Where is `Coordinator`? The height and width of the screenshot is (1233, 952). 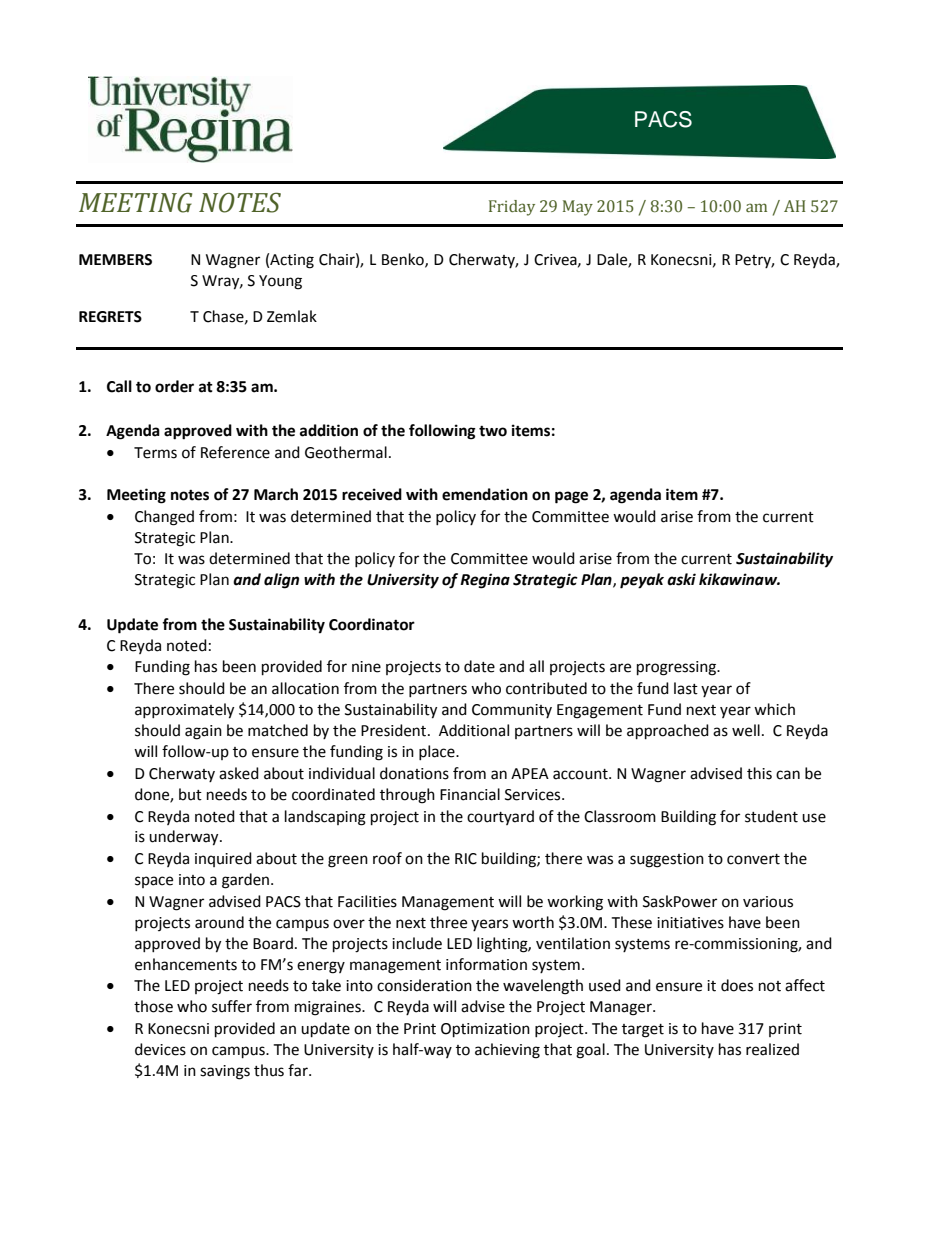
Coordinator is located at coordinates (372, 624).
